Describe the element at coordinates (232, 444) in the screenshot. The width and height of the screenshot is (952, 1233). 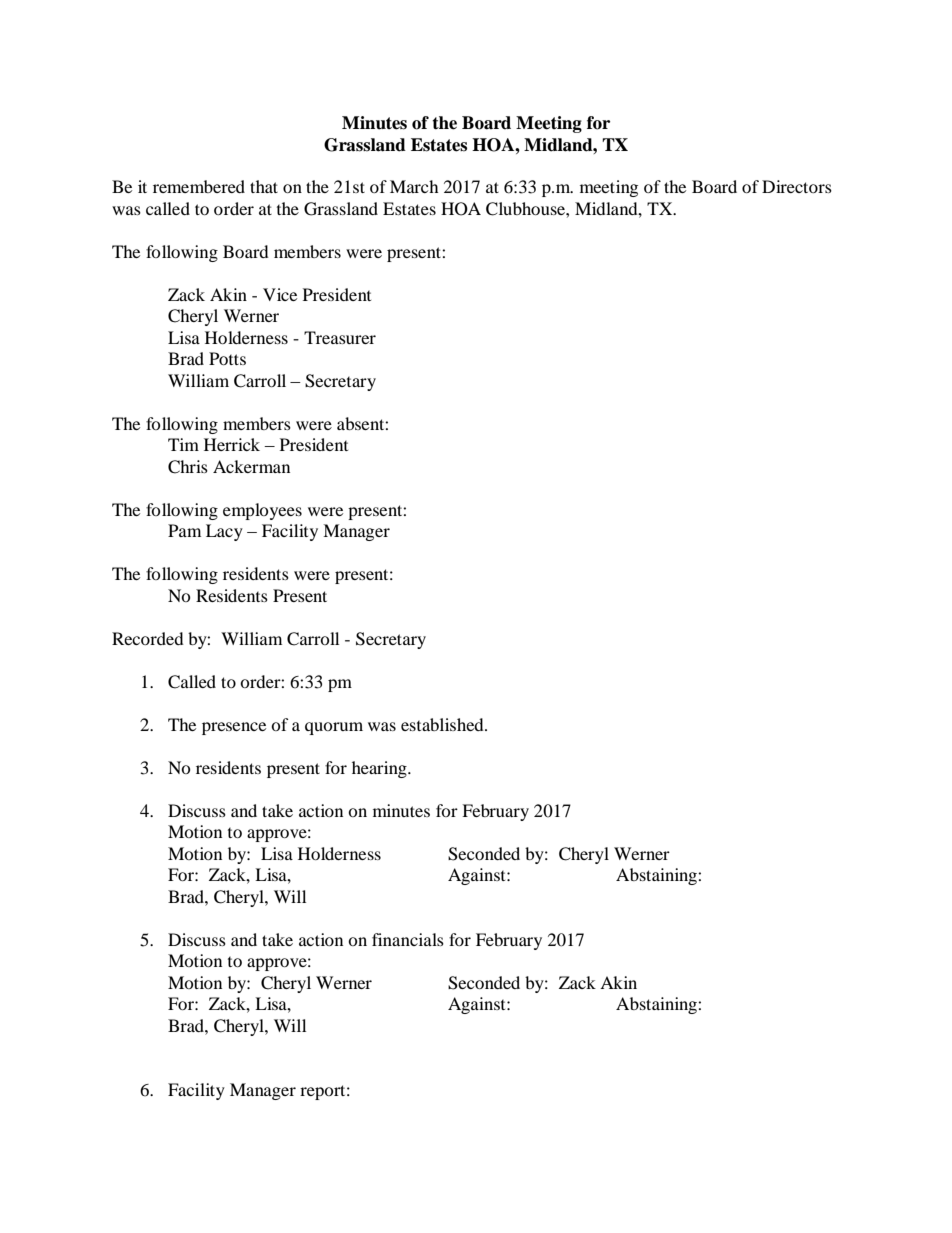
I see `Herrick` at that location.
